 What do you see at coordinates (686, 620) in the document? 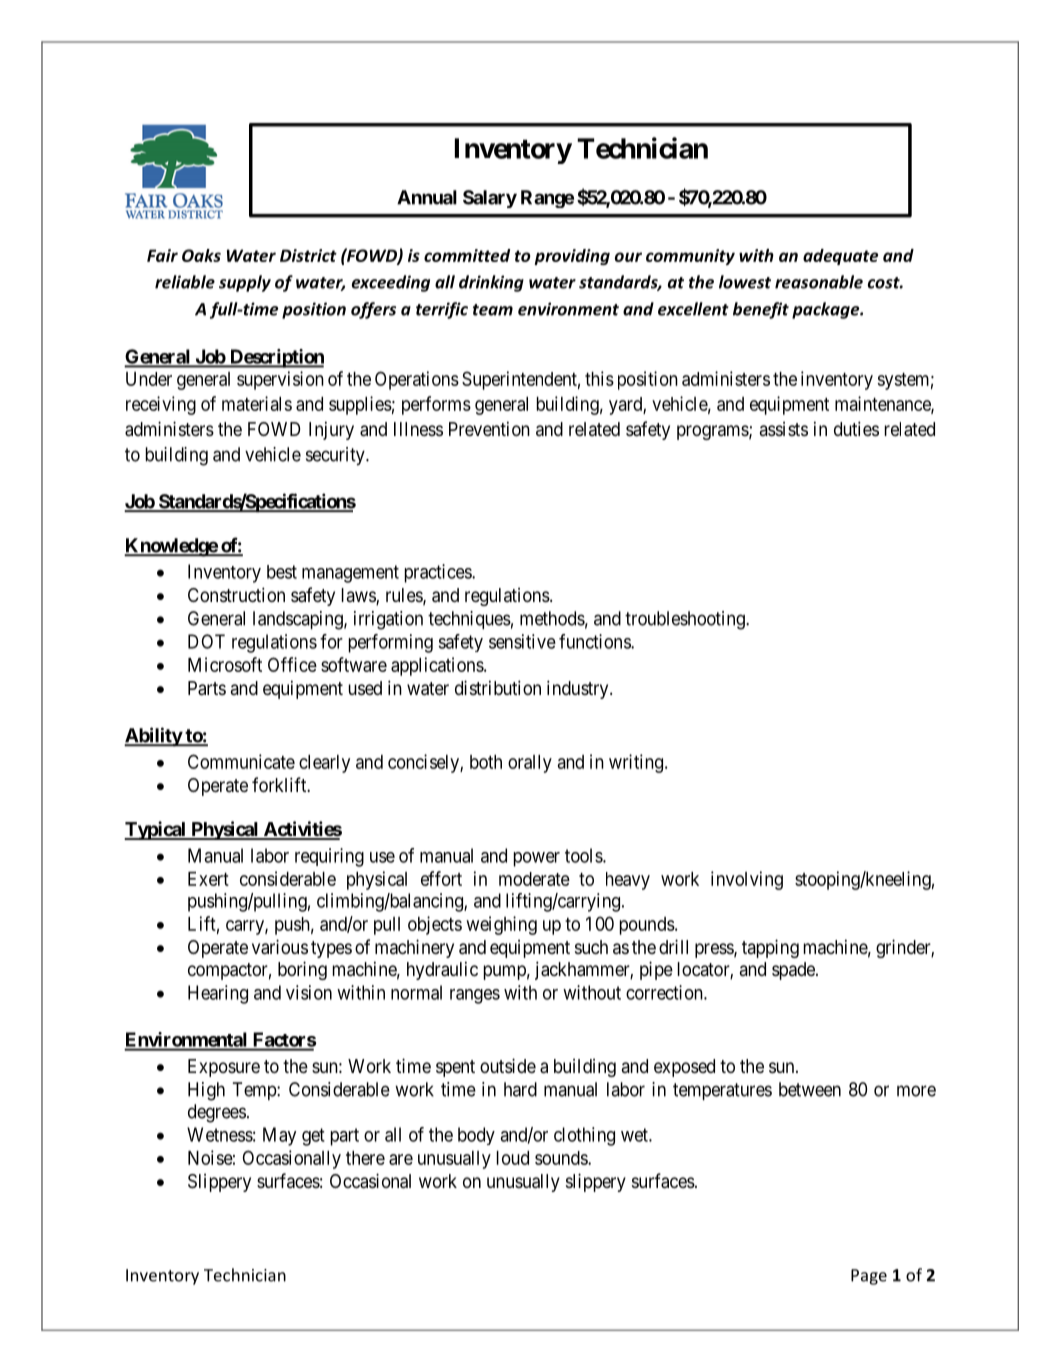
I see `troubleshooting` at bounding box center [686, 620].
